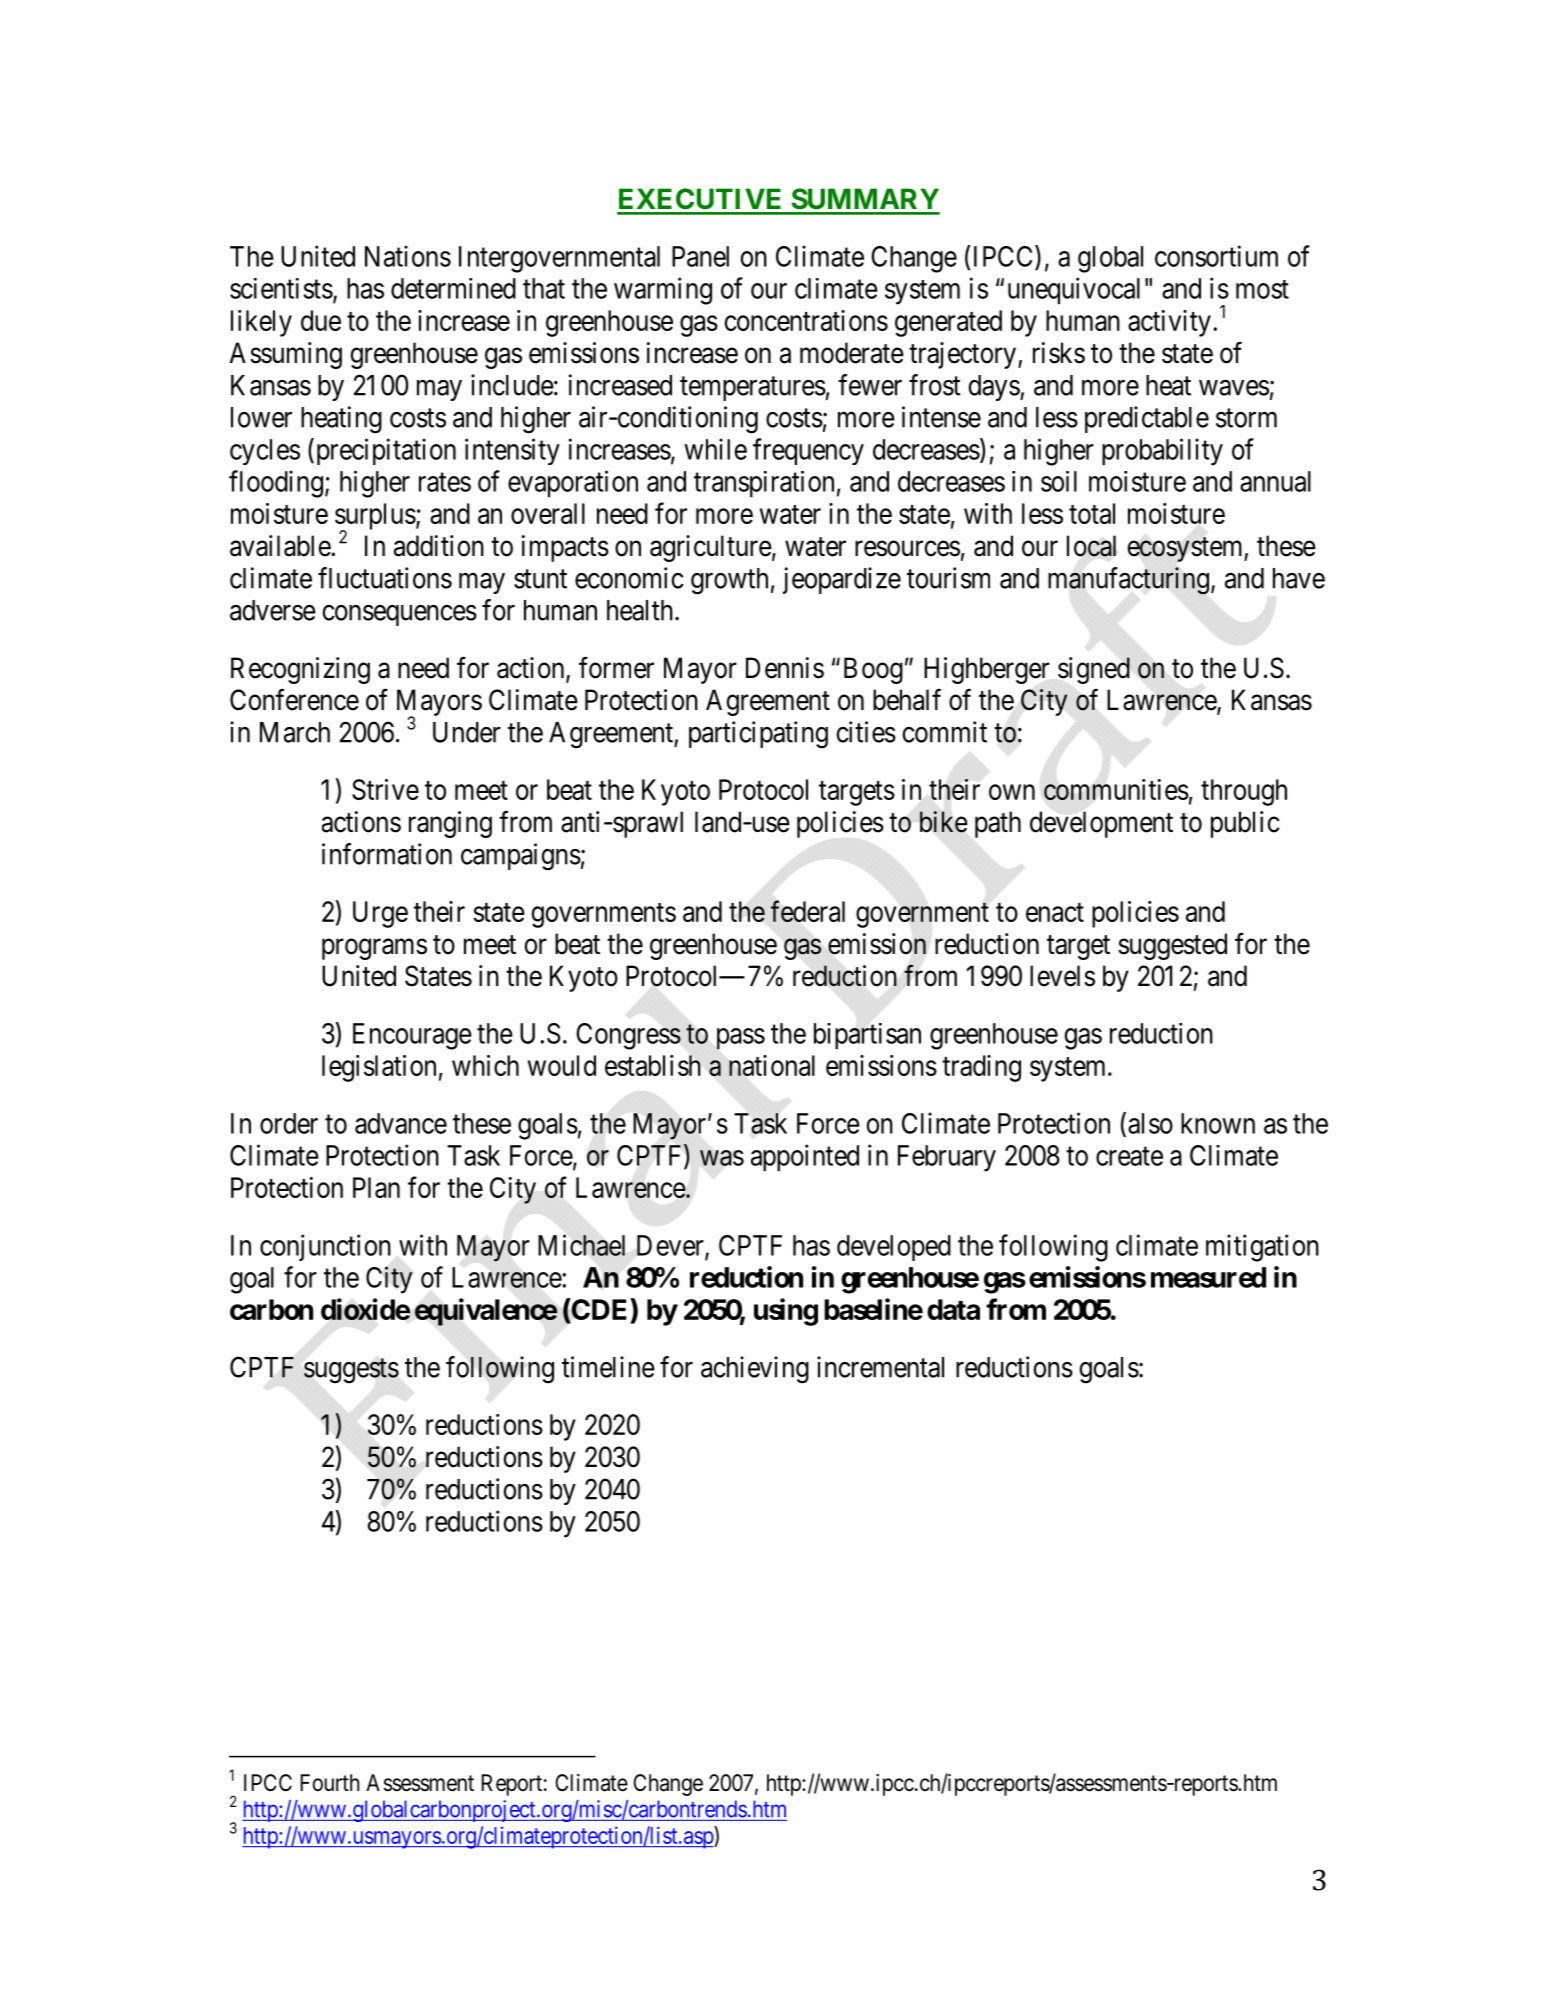  Describe the element at coordinates (953, 1309) in the screenshot. I see `data` at that location.
